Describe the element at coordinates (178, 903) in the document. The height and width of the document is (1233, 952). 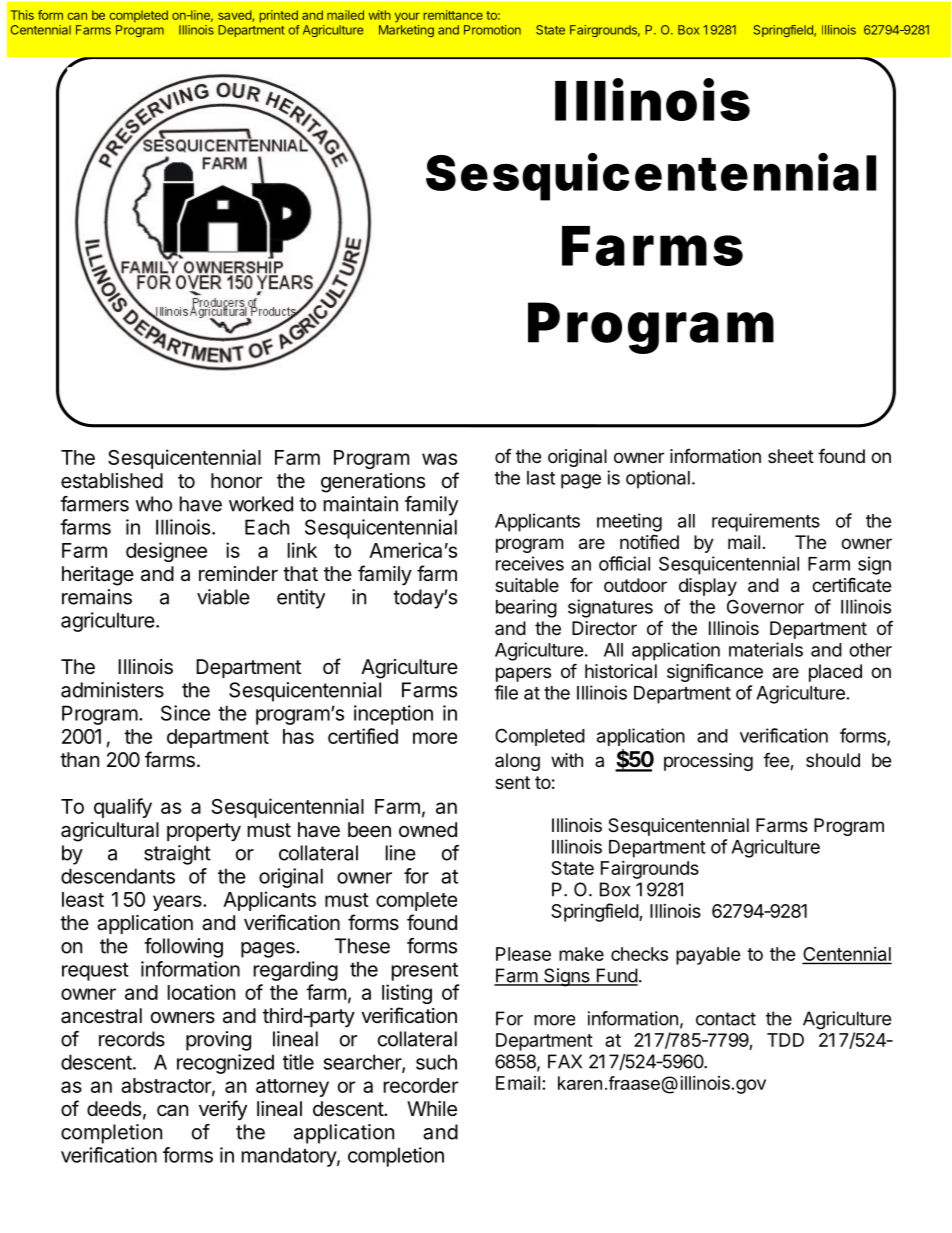
I see `years` at that location.
